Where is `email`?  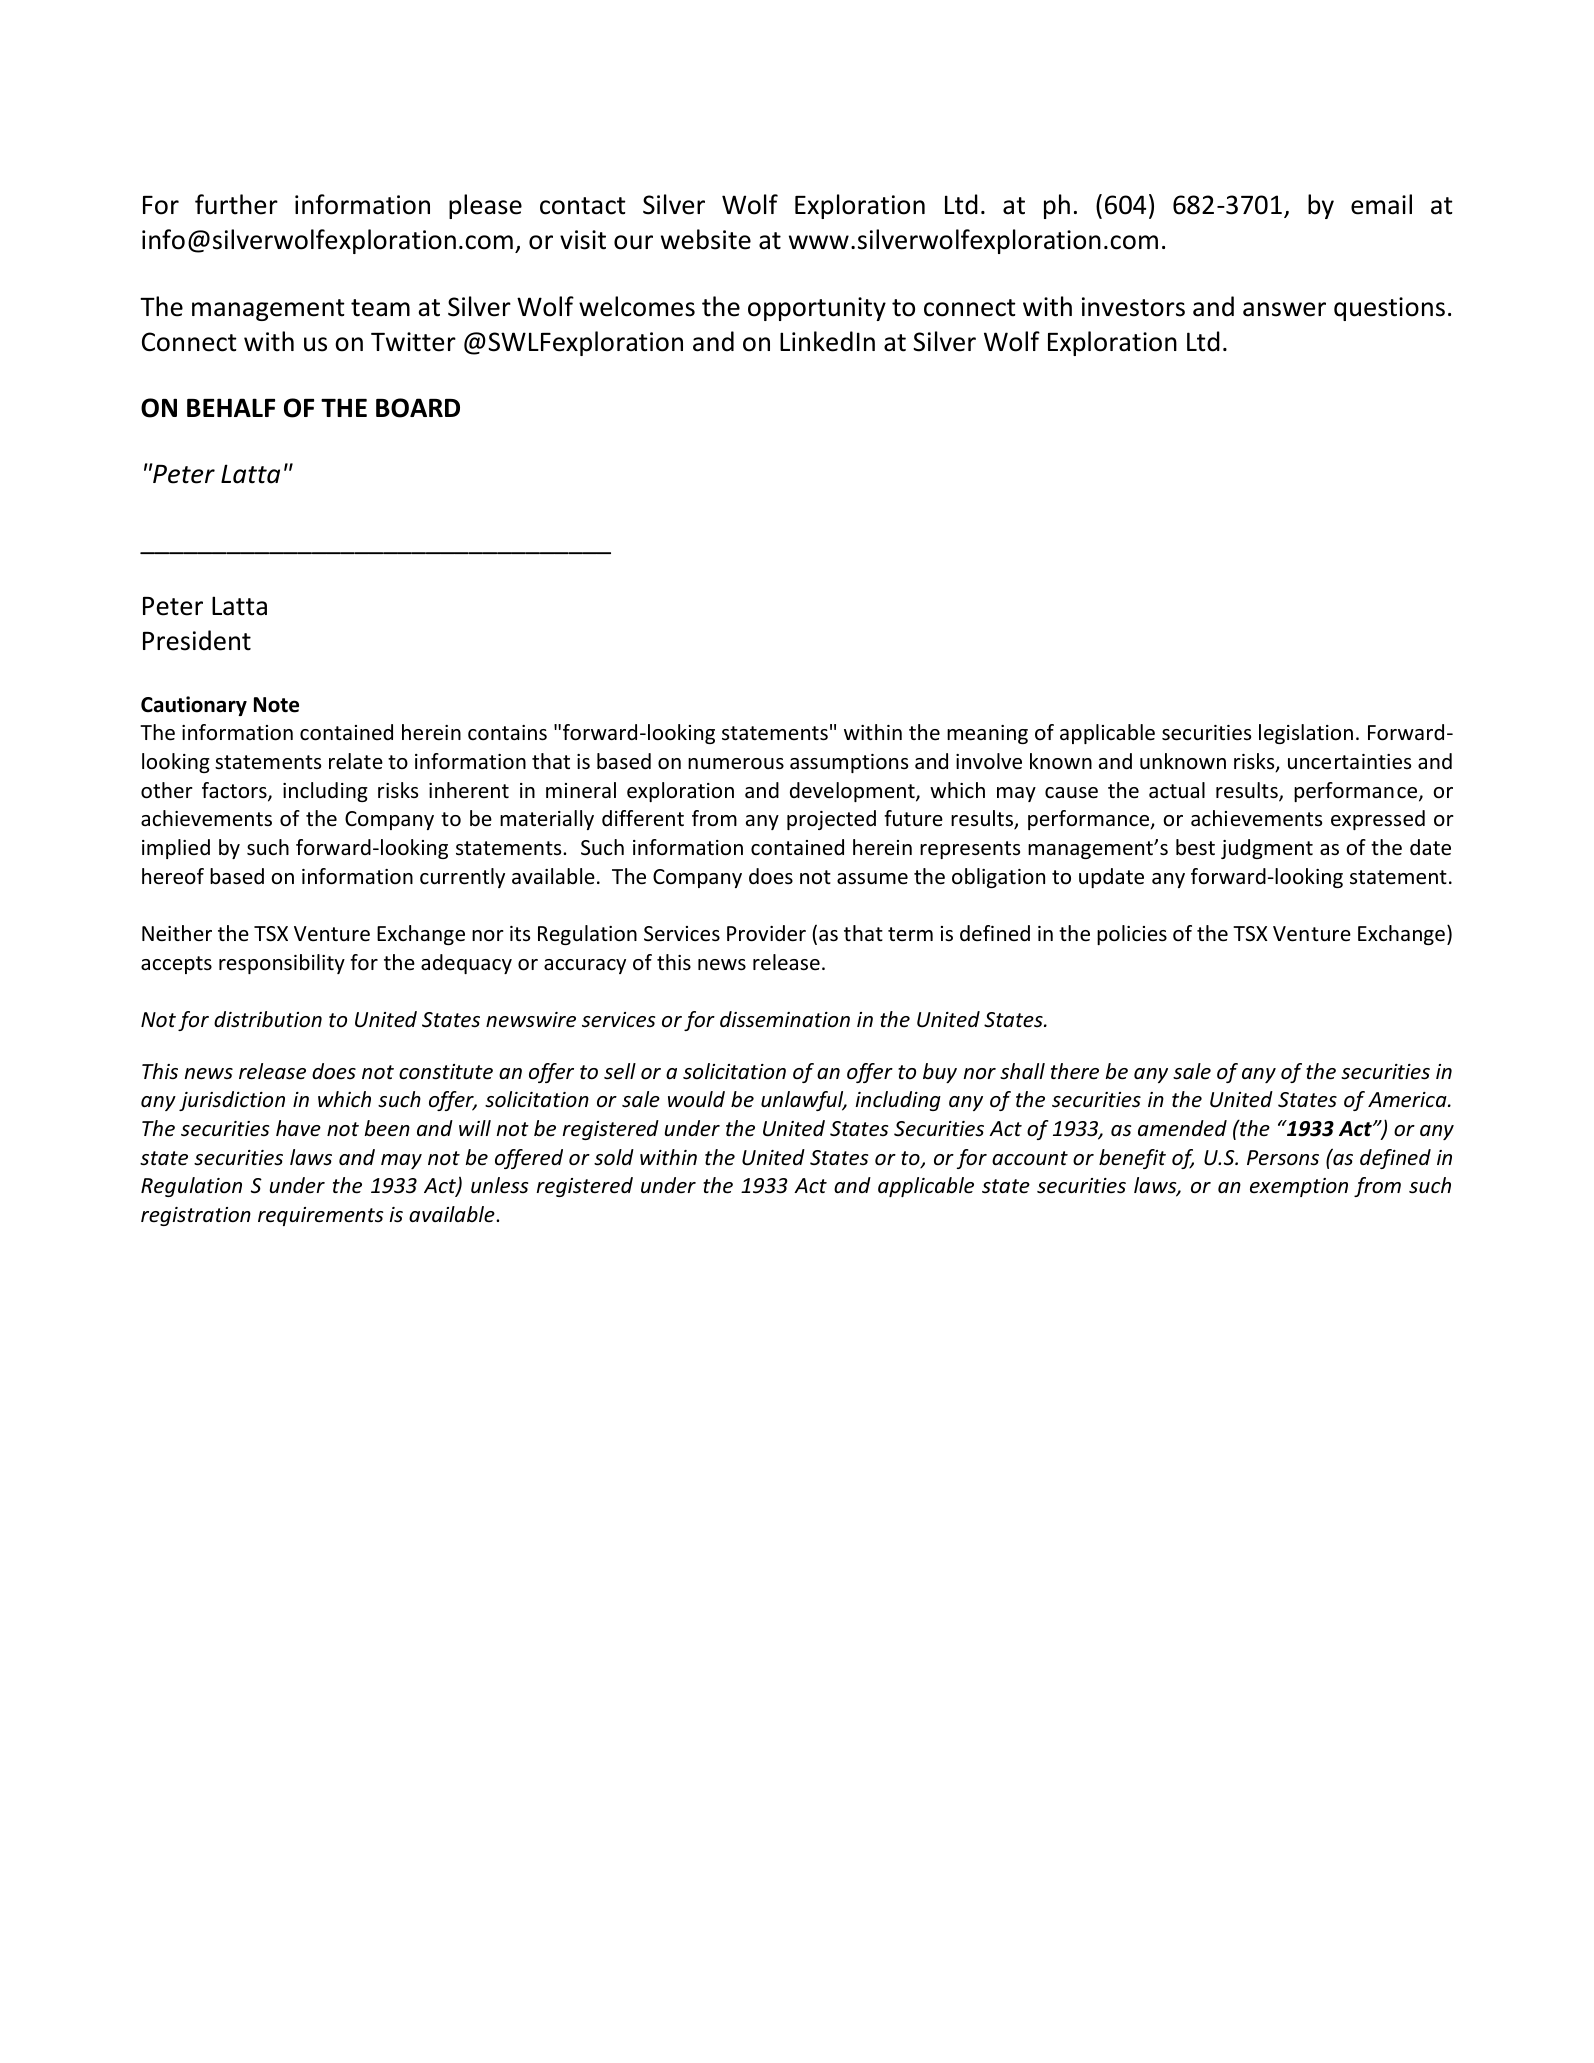
email is located at coordinates (1381, 204).
